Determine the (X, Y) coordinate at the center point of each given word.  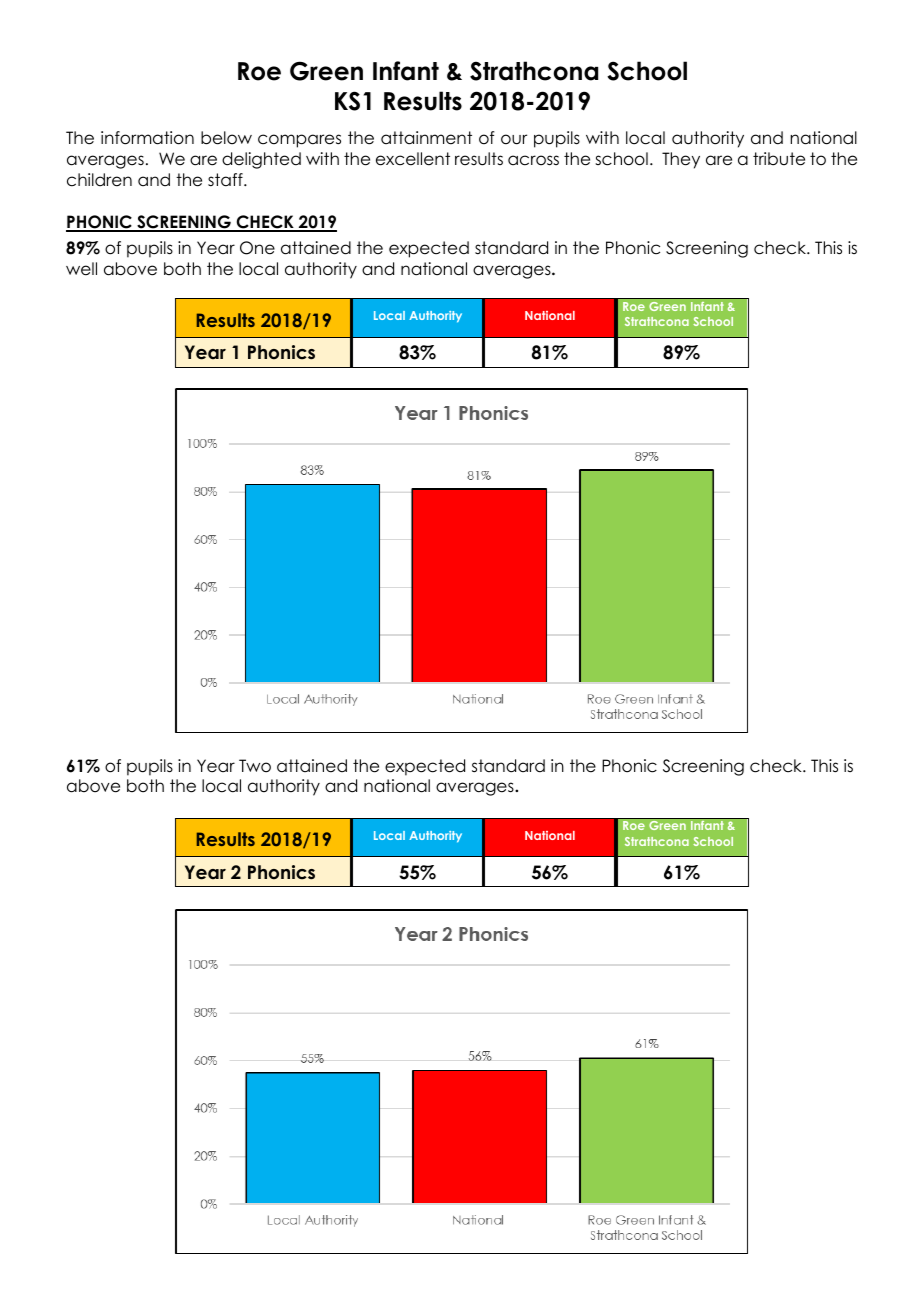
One (257, 248)
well (81, 269)
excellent (413, 159)
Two (255, 766)
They (681, 160)
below (226, 138)
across (533, 160)
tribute (779, 159)
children (99, 180)
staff (226, 180)
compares (299, 141)
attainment (426, 138)
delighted (261, 160)
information (147, 138)
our (514, 139)
